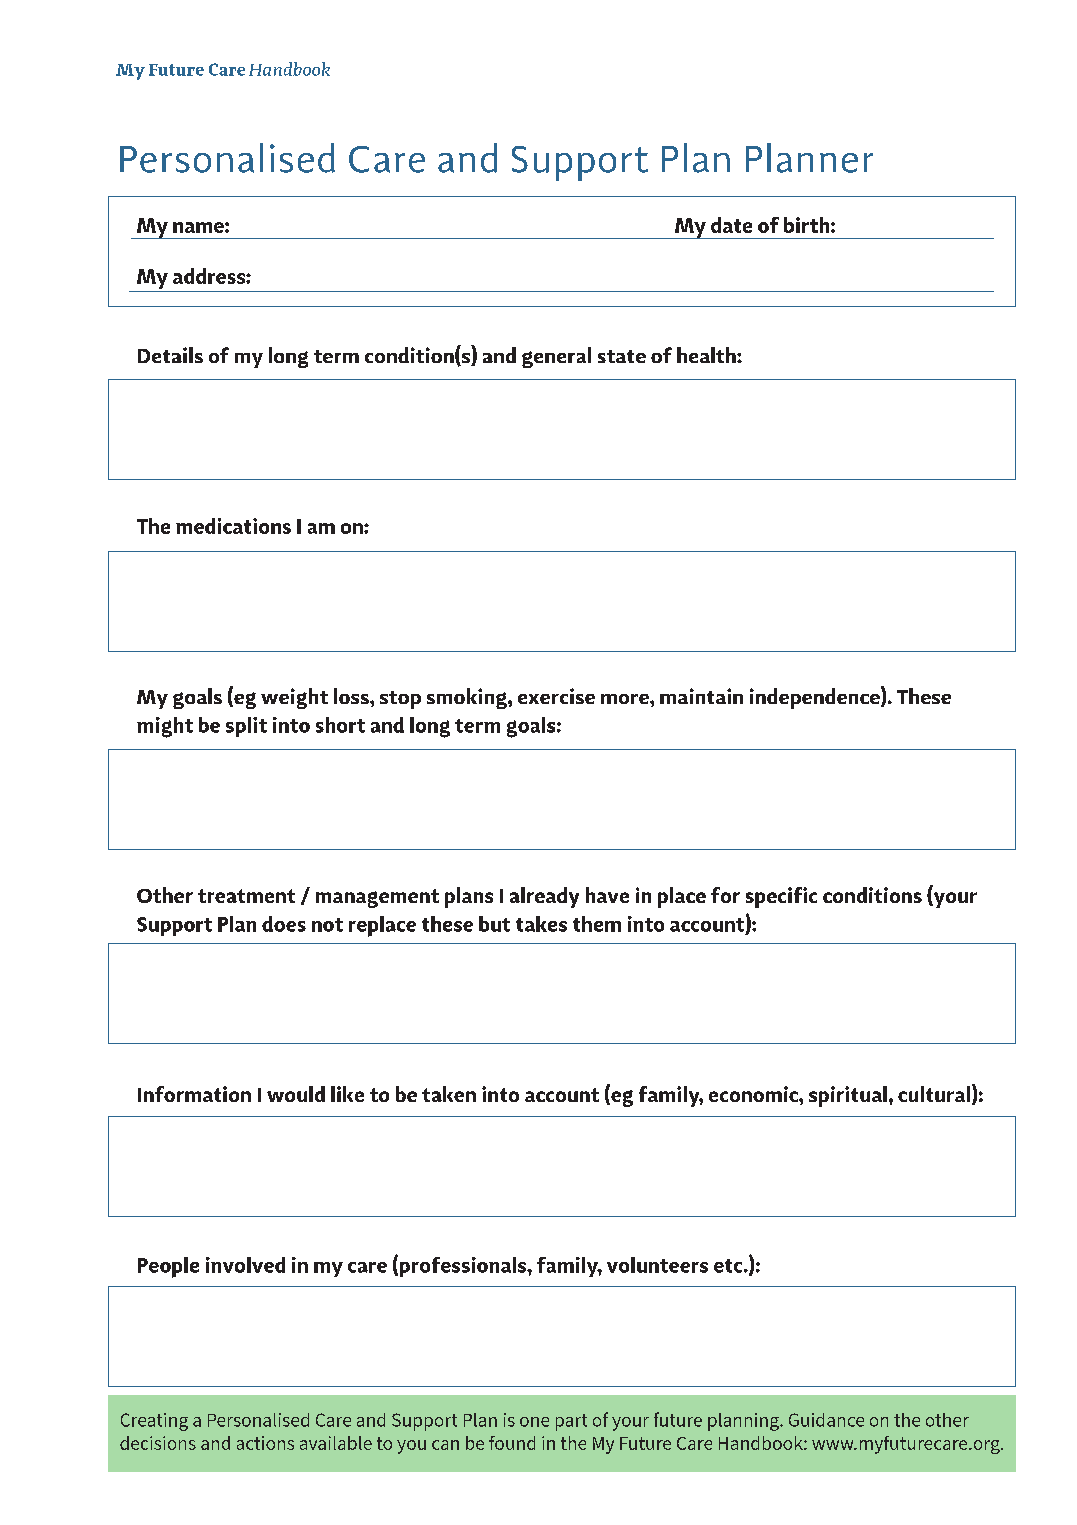  I want to click on would, so click(296, 1094).
